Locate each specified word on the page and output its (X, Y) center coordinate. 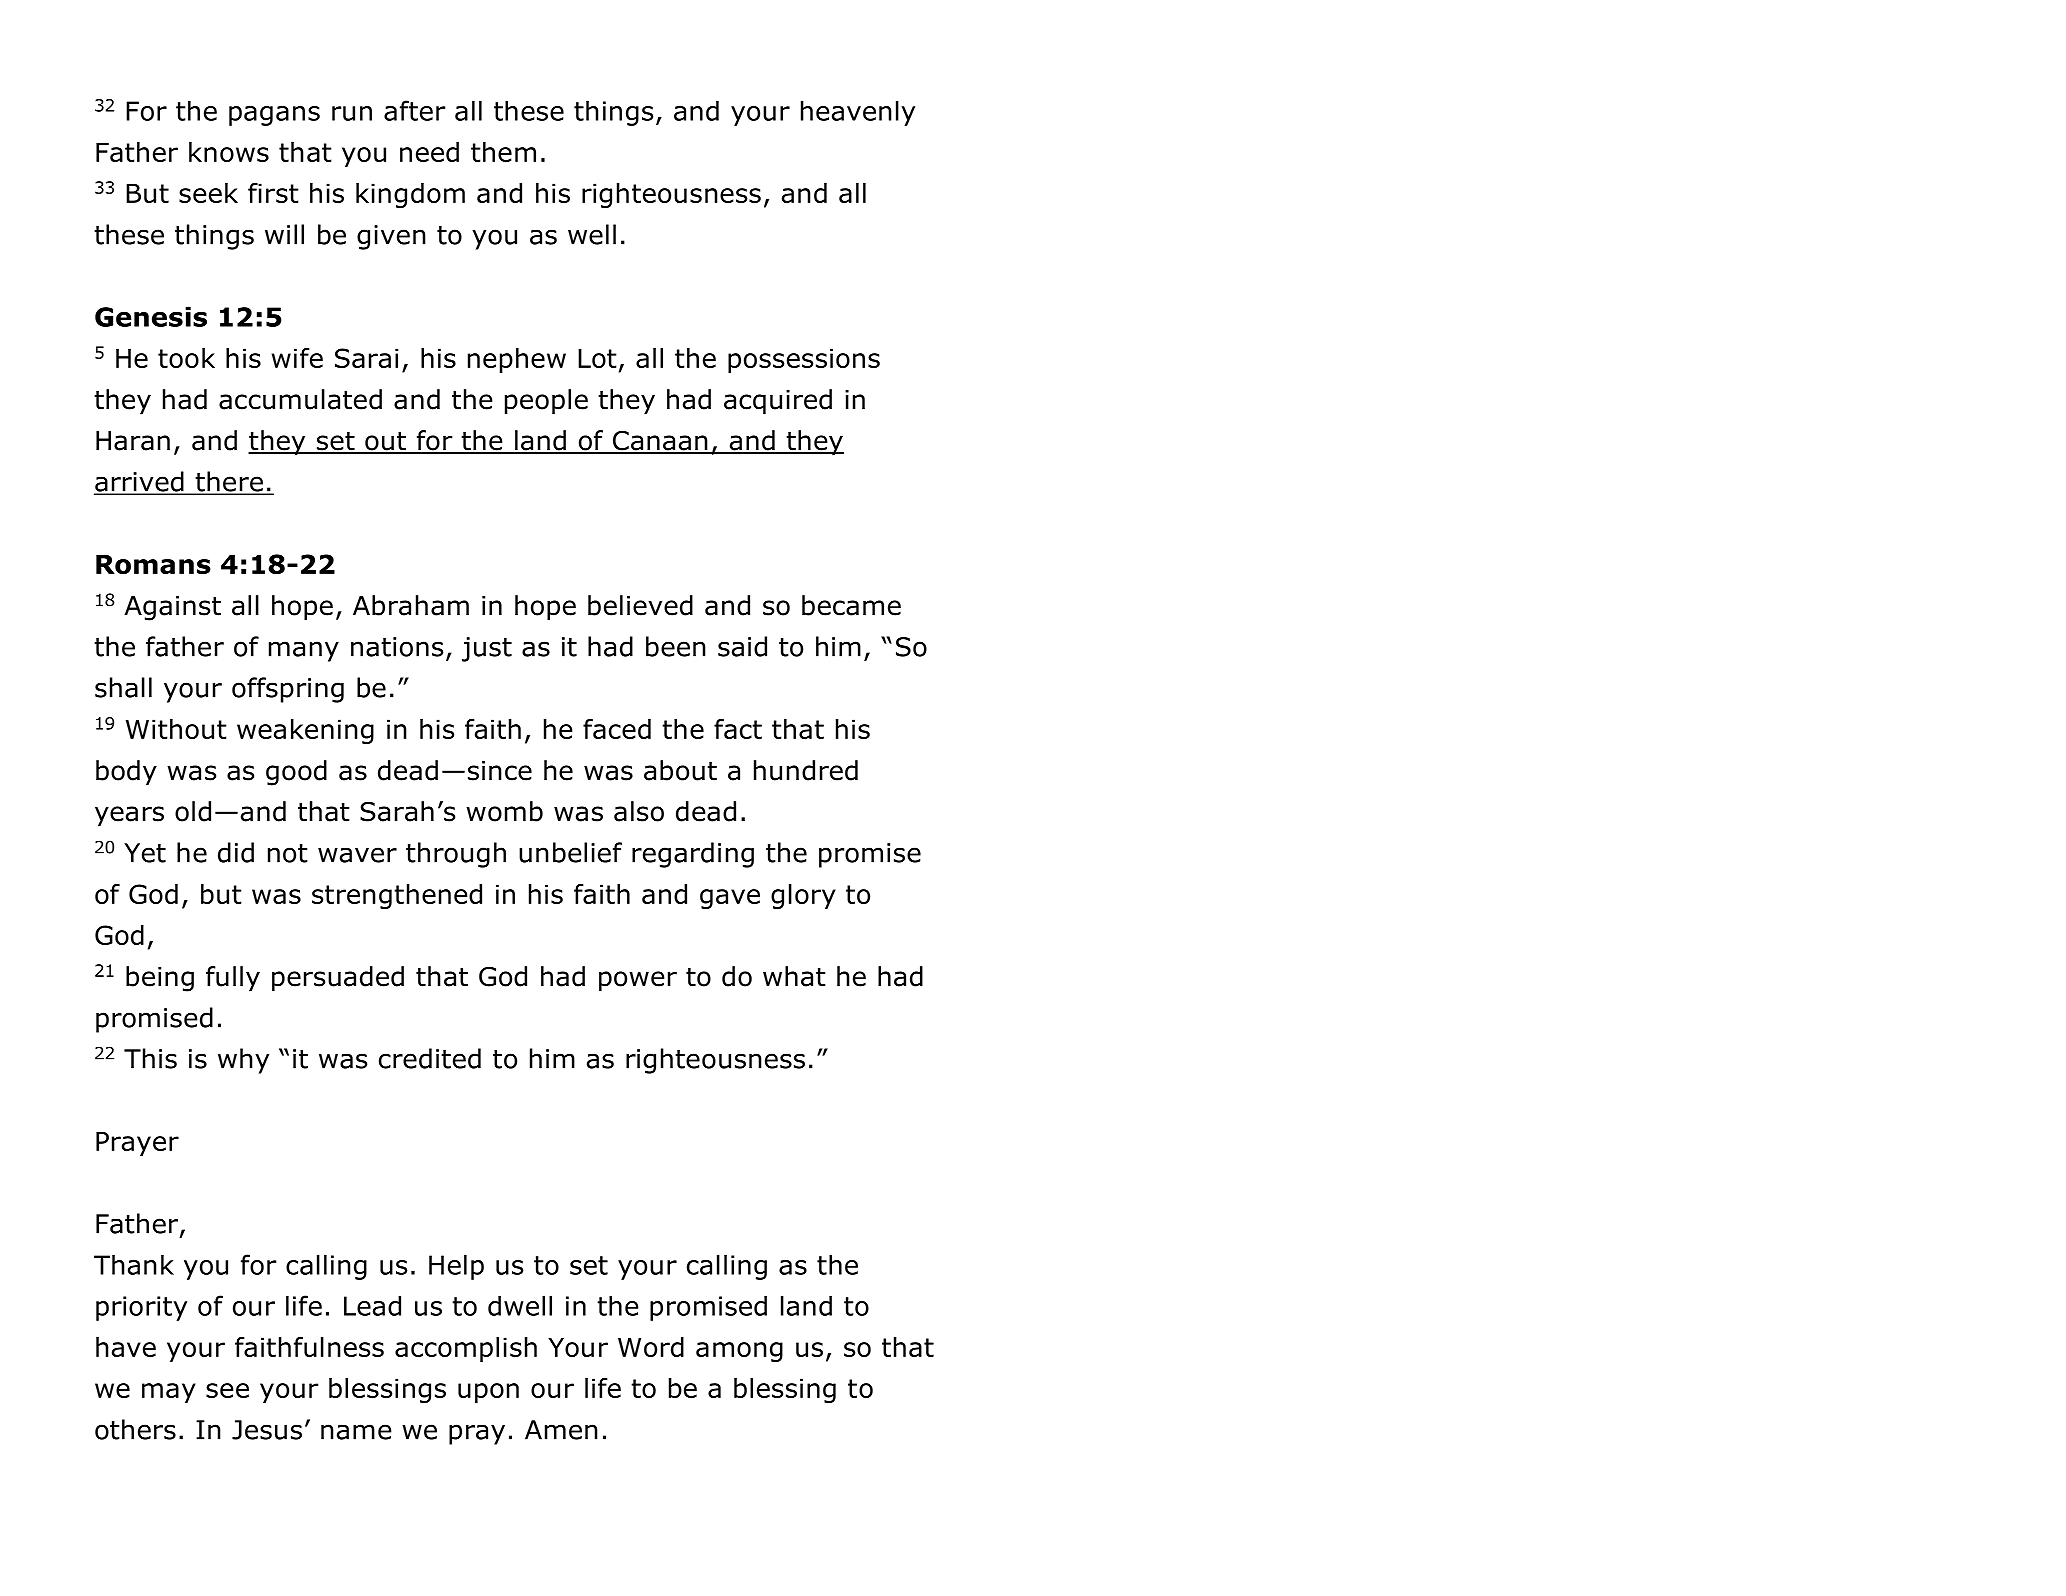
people (546, 402)
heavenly (858, 113)
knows (229, 152)
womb (504, 811)
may (169, 1393)
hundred (806, 770)
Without (176, 729)
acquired (778, 402)
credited (430, 1058)
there (229, 482)
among (739, 1352)
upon (488, 1393)
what (794, 976)
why (243, 1061)
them (503, 152)
